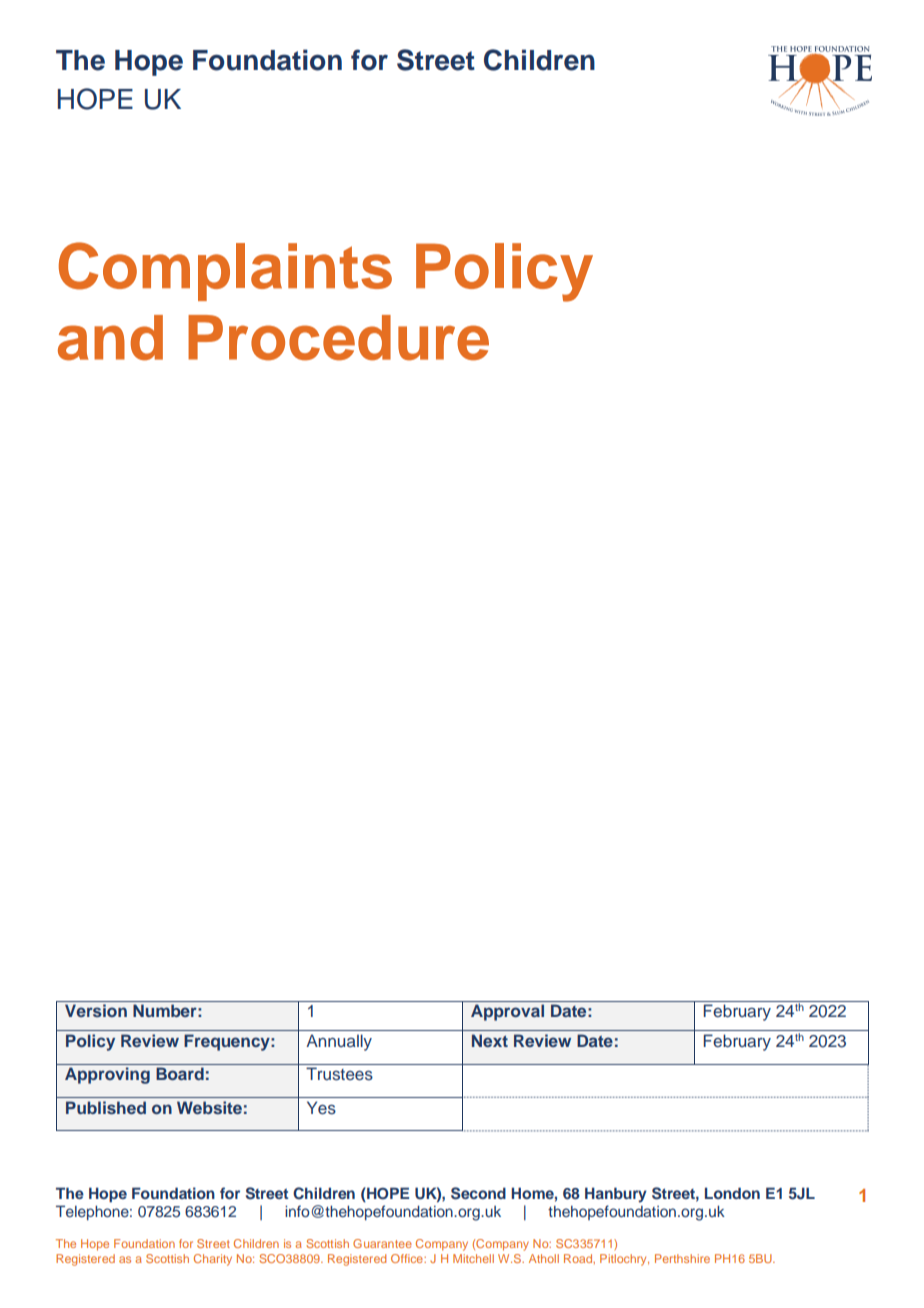 The width and height of the screenshot is (924, 1308). I want to click on London, so click(732, 1193).
